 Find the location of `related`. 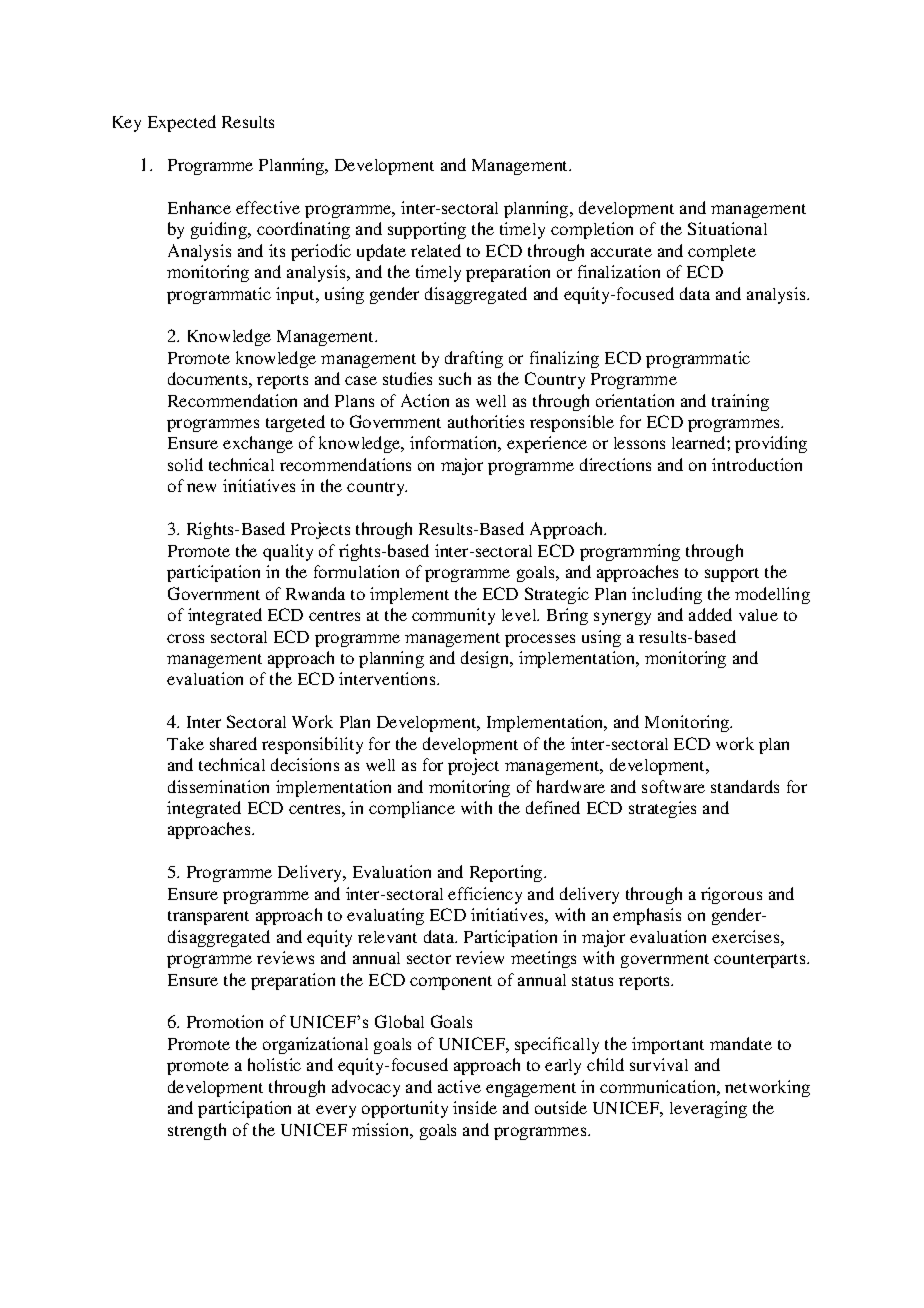

related is located at coordinates (436, 250).
